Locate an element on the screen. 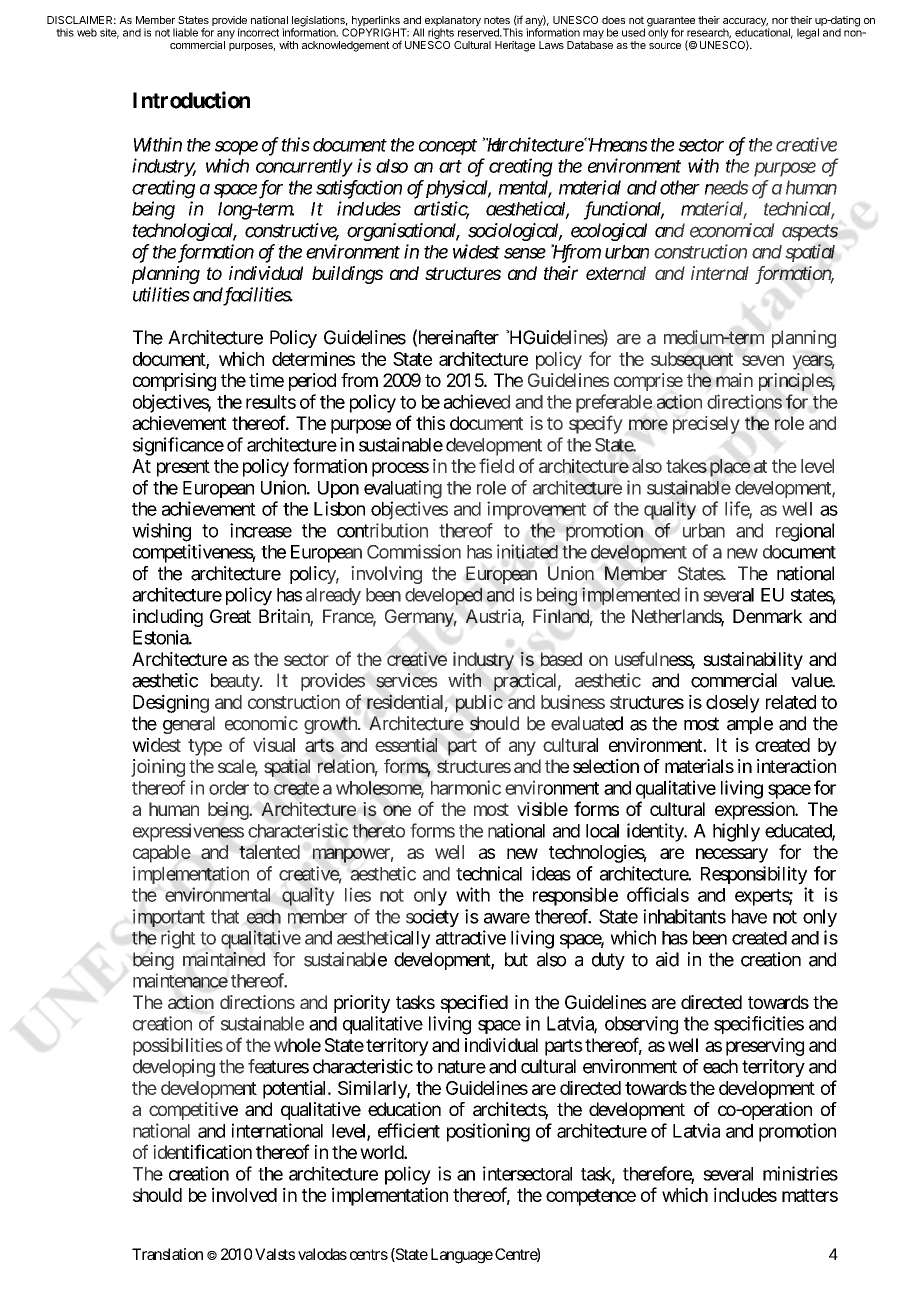 Image resolution: width=924 pixels, height=1308 pixels. utilities is located at coordinates (161, 294).
